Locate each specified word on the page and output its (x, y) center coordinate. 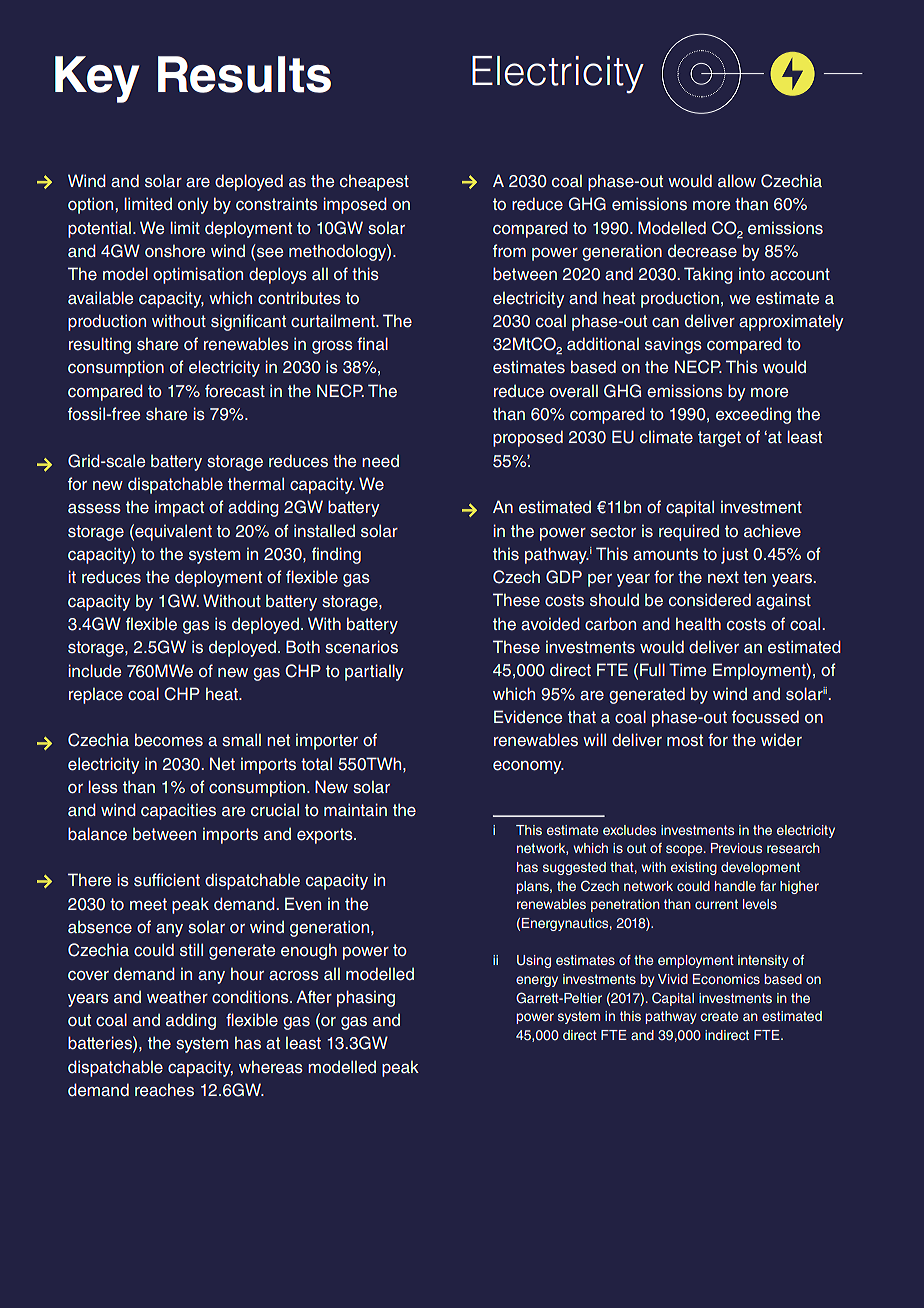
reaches (164, 1090)
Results (244, 74)
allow (737, 180)
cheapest (374, 182)
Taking (708, 275)
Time (687, 670)
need (380, 461)
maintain (355, 809)
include (94, 671)
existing (694, 868)
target (719, 439)
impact (179, 509)
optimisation (198, 275)
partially (374, 672)
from (509, 250)
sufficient (167, 880)
